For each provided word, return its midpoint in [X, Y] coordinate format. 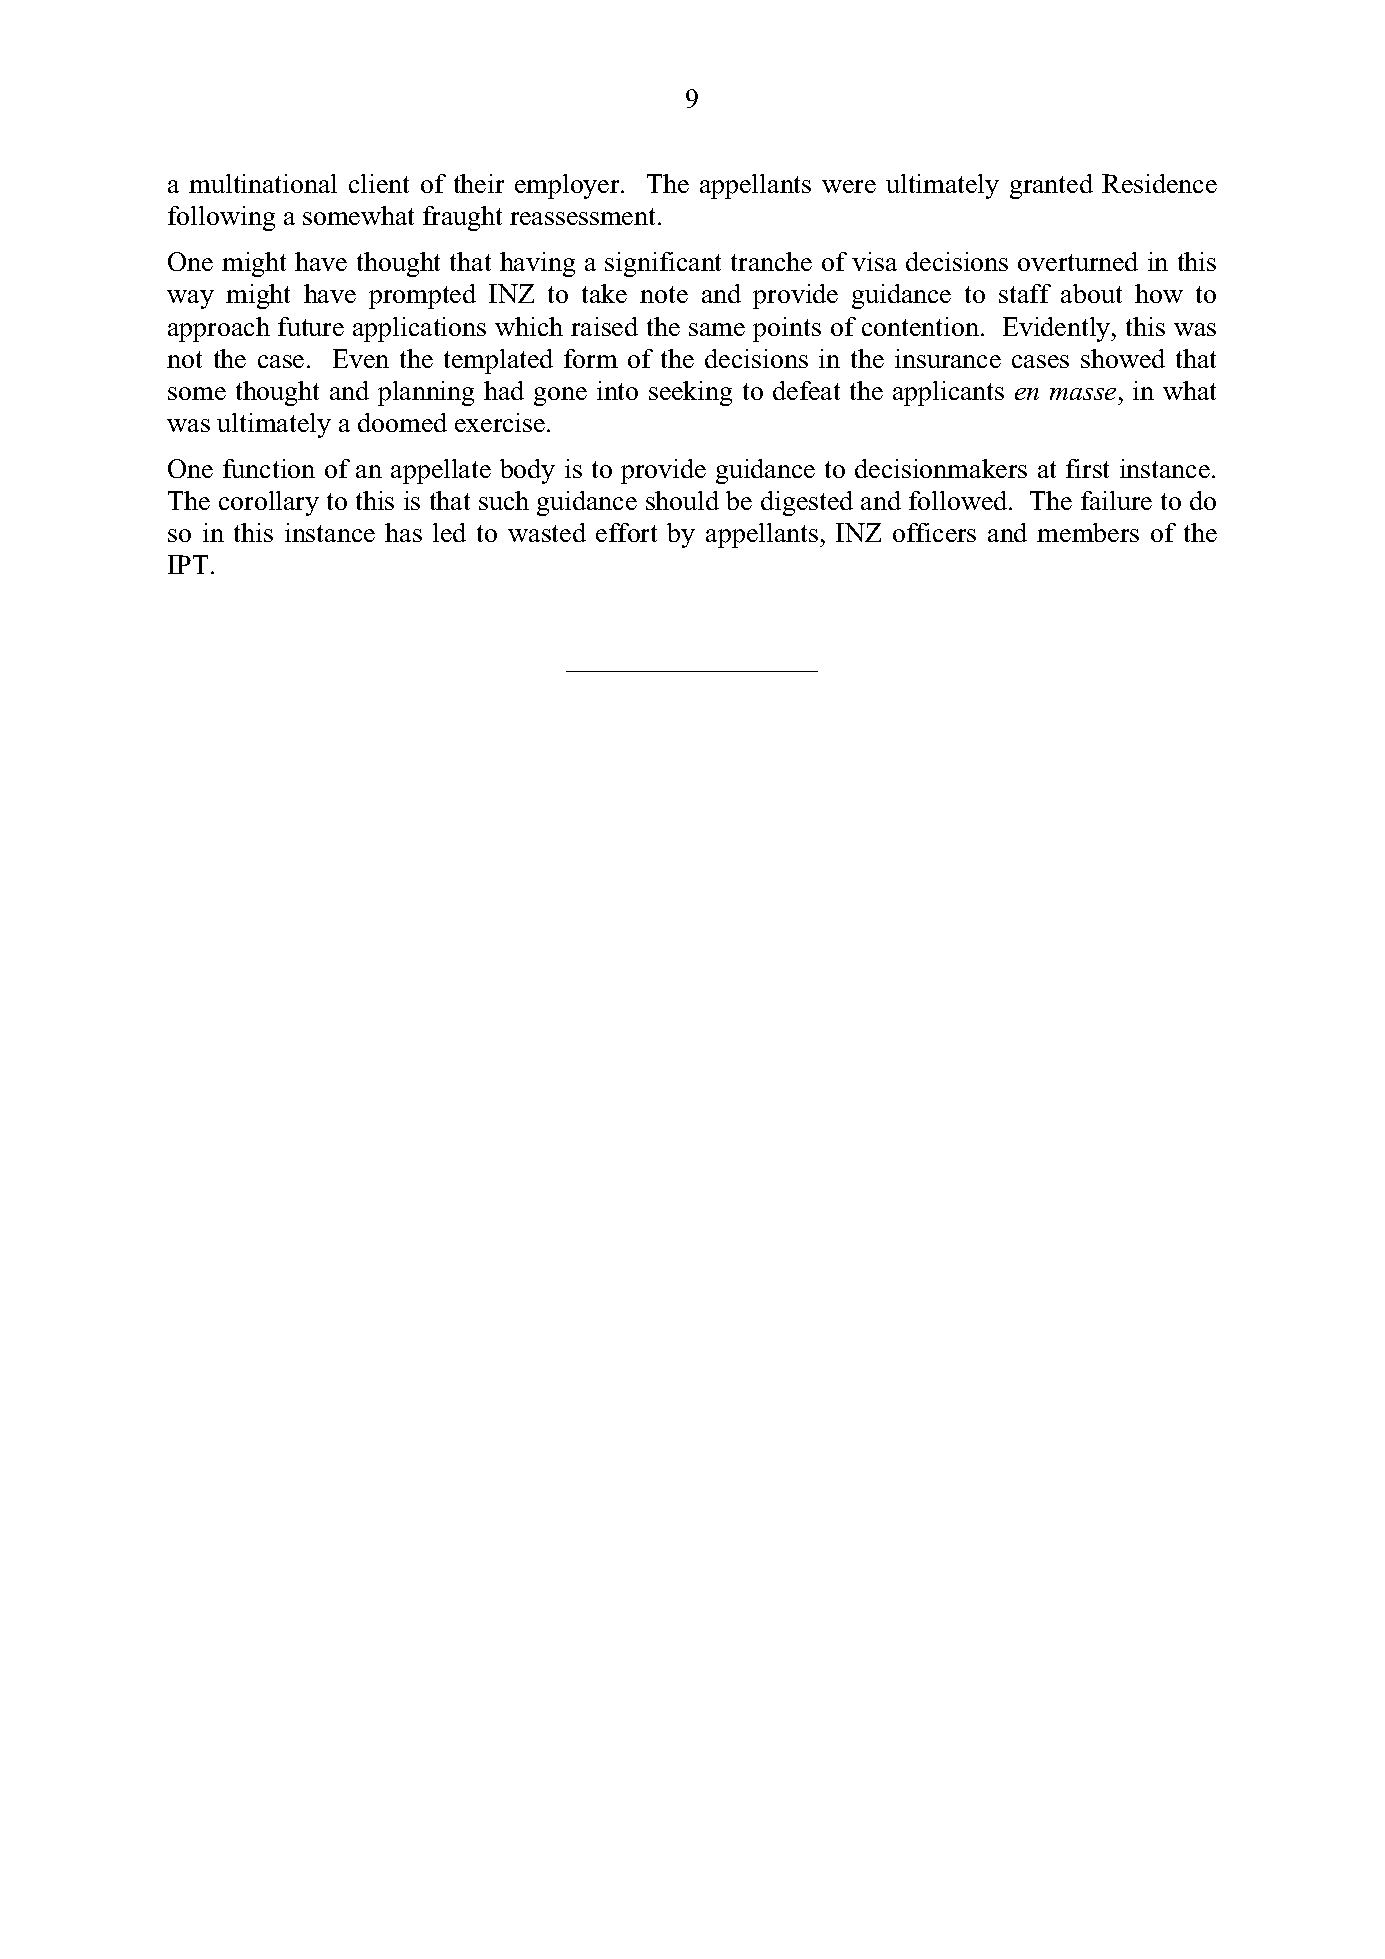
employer [568, 186]
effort [626, 532]
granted [1051, 186]
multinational [263, 183]
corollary [269, 503]
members [1088, 532]
